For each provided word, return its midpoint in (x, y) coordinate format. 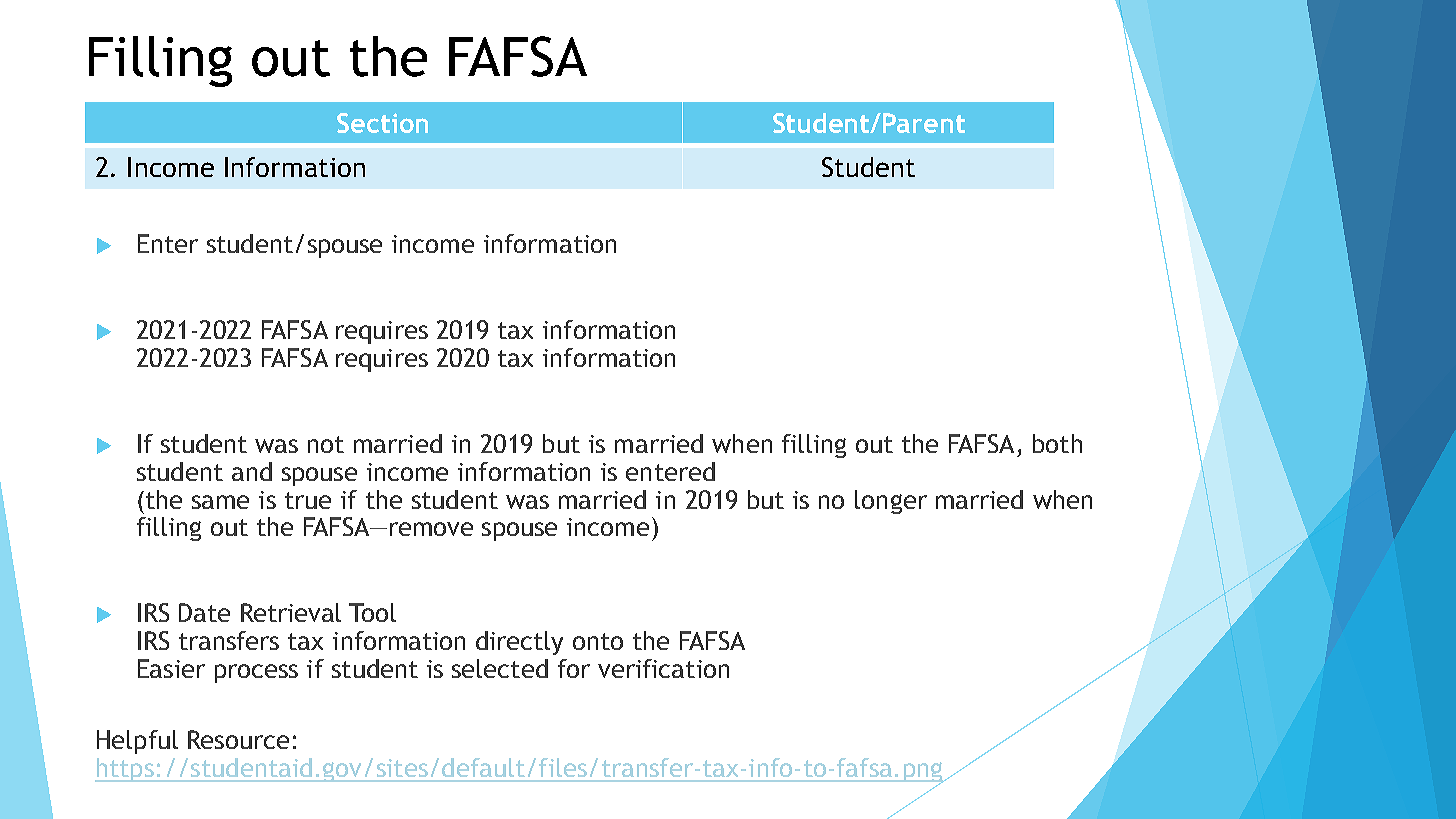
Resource (238, 739)
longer (891, 502)
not (326, 444)
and (252, 471)
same (220, 502)
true (308, 500)
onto (598, 641)
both (1057, 443)
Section (382, 123)
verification (663, 668)
